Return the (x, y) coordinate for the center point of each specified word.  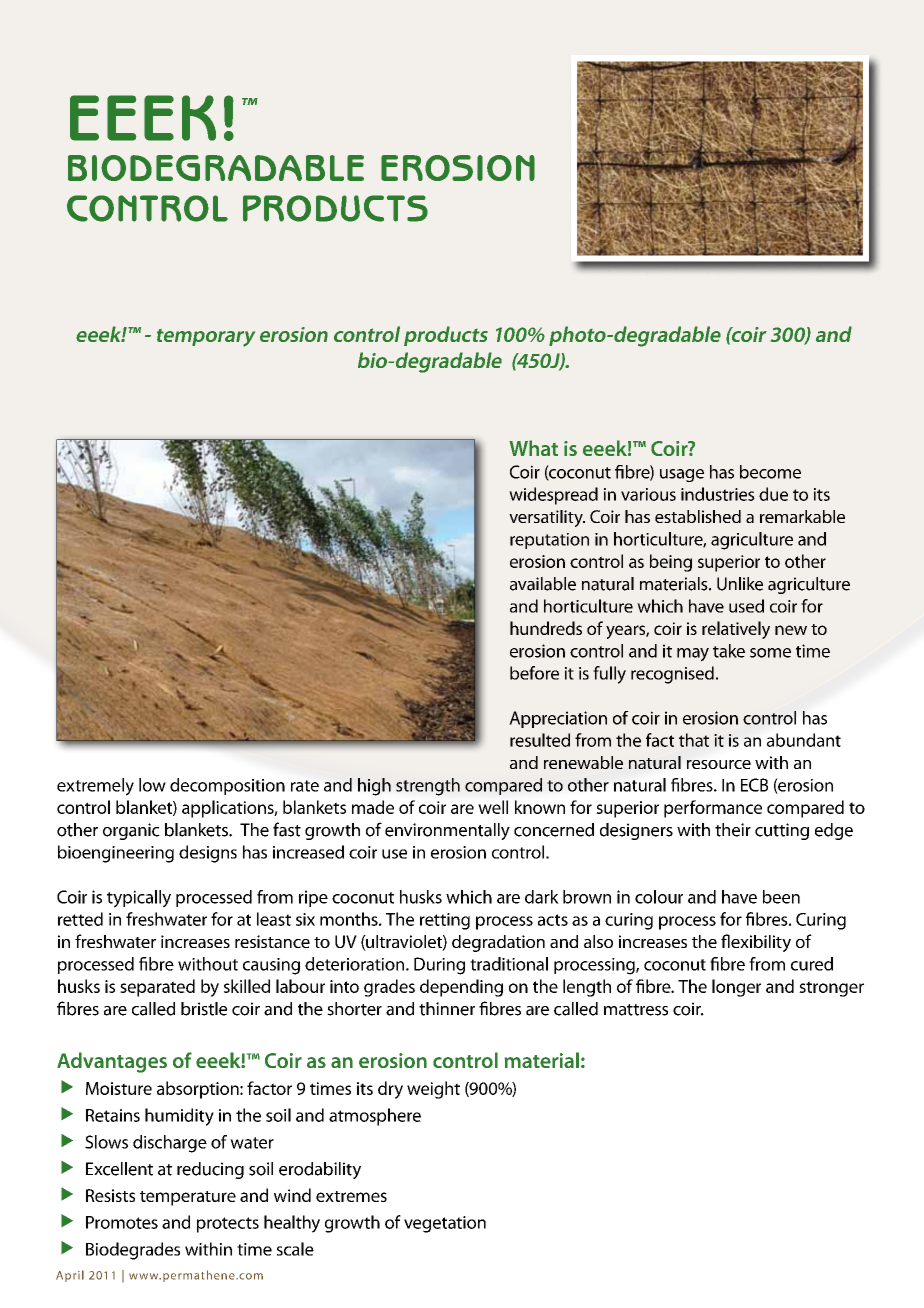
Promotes (122, 1222)
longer (736, 988)
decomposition (227, 786)
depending (461, 988)
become (770, 472)
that (694, 740)
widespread (553, 496)
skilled (247, 986)
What (533, 448)
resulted (540, 740)
